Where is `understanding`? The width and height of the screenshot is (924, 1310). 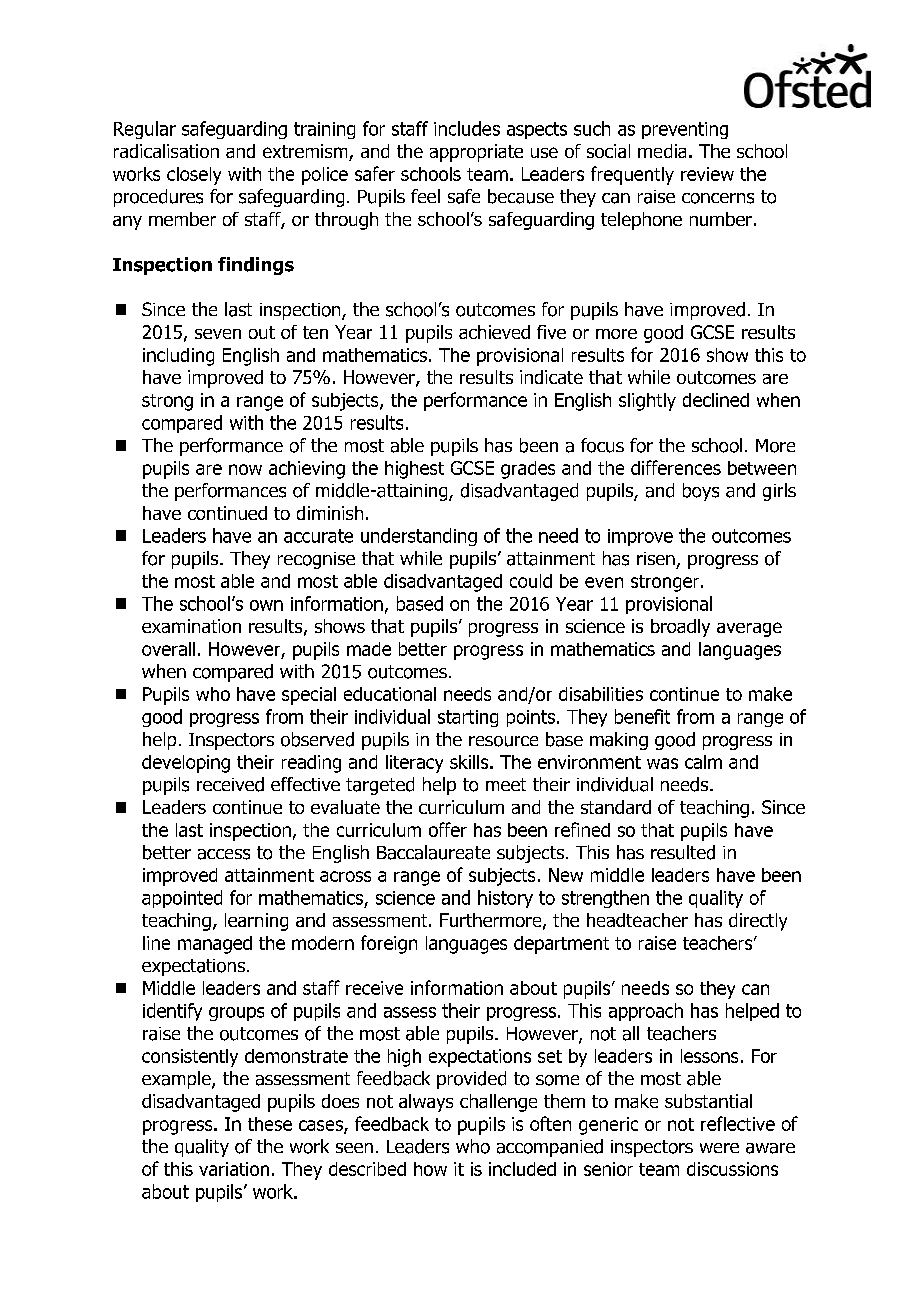
understanding is located at coordinates (419, 537).
